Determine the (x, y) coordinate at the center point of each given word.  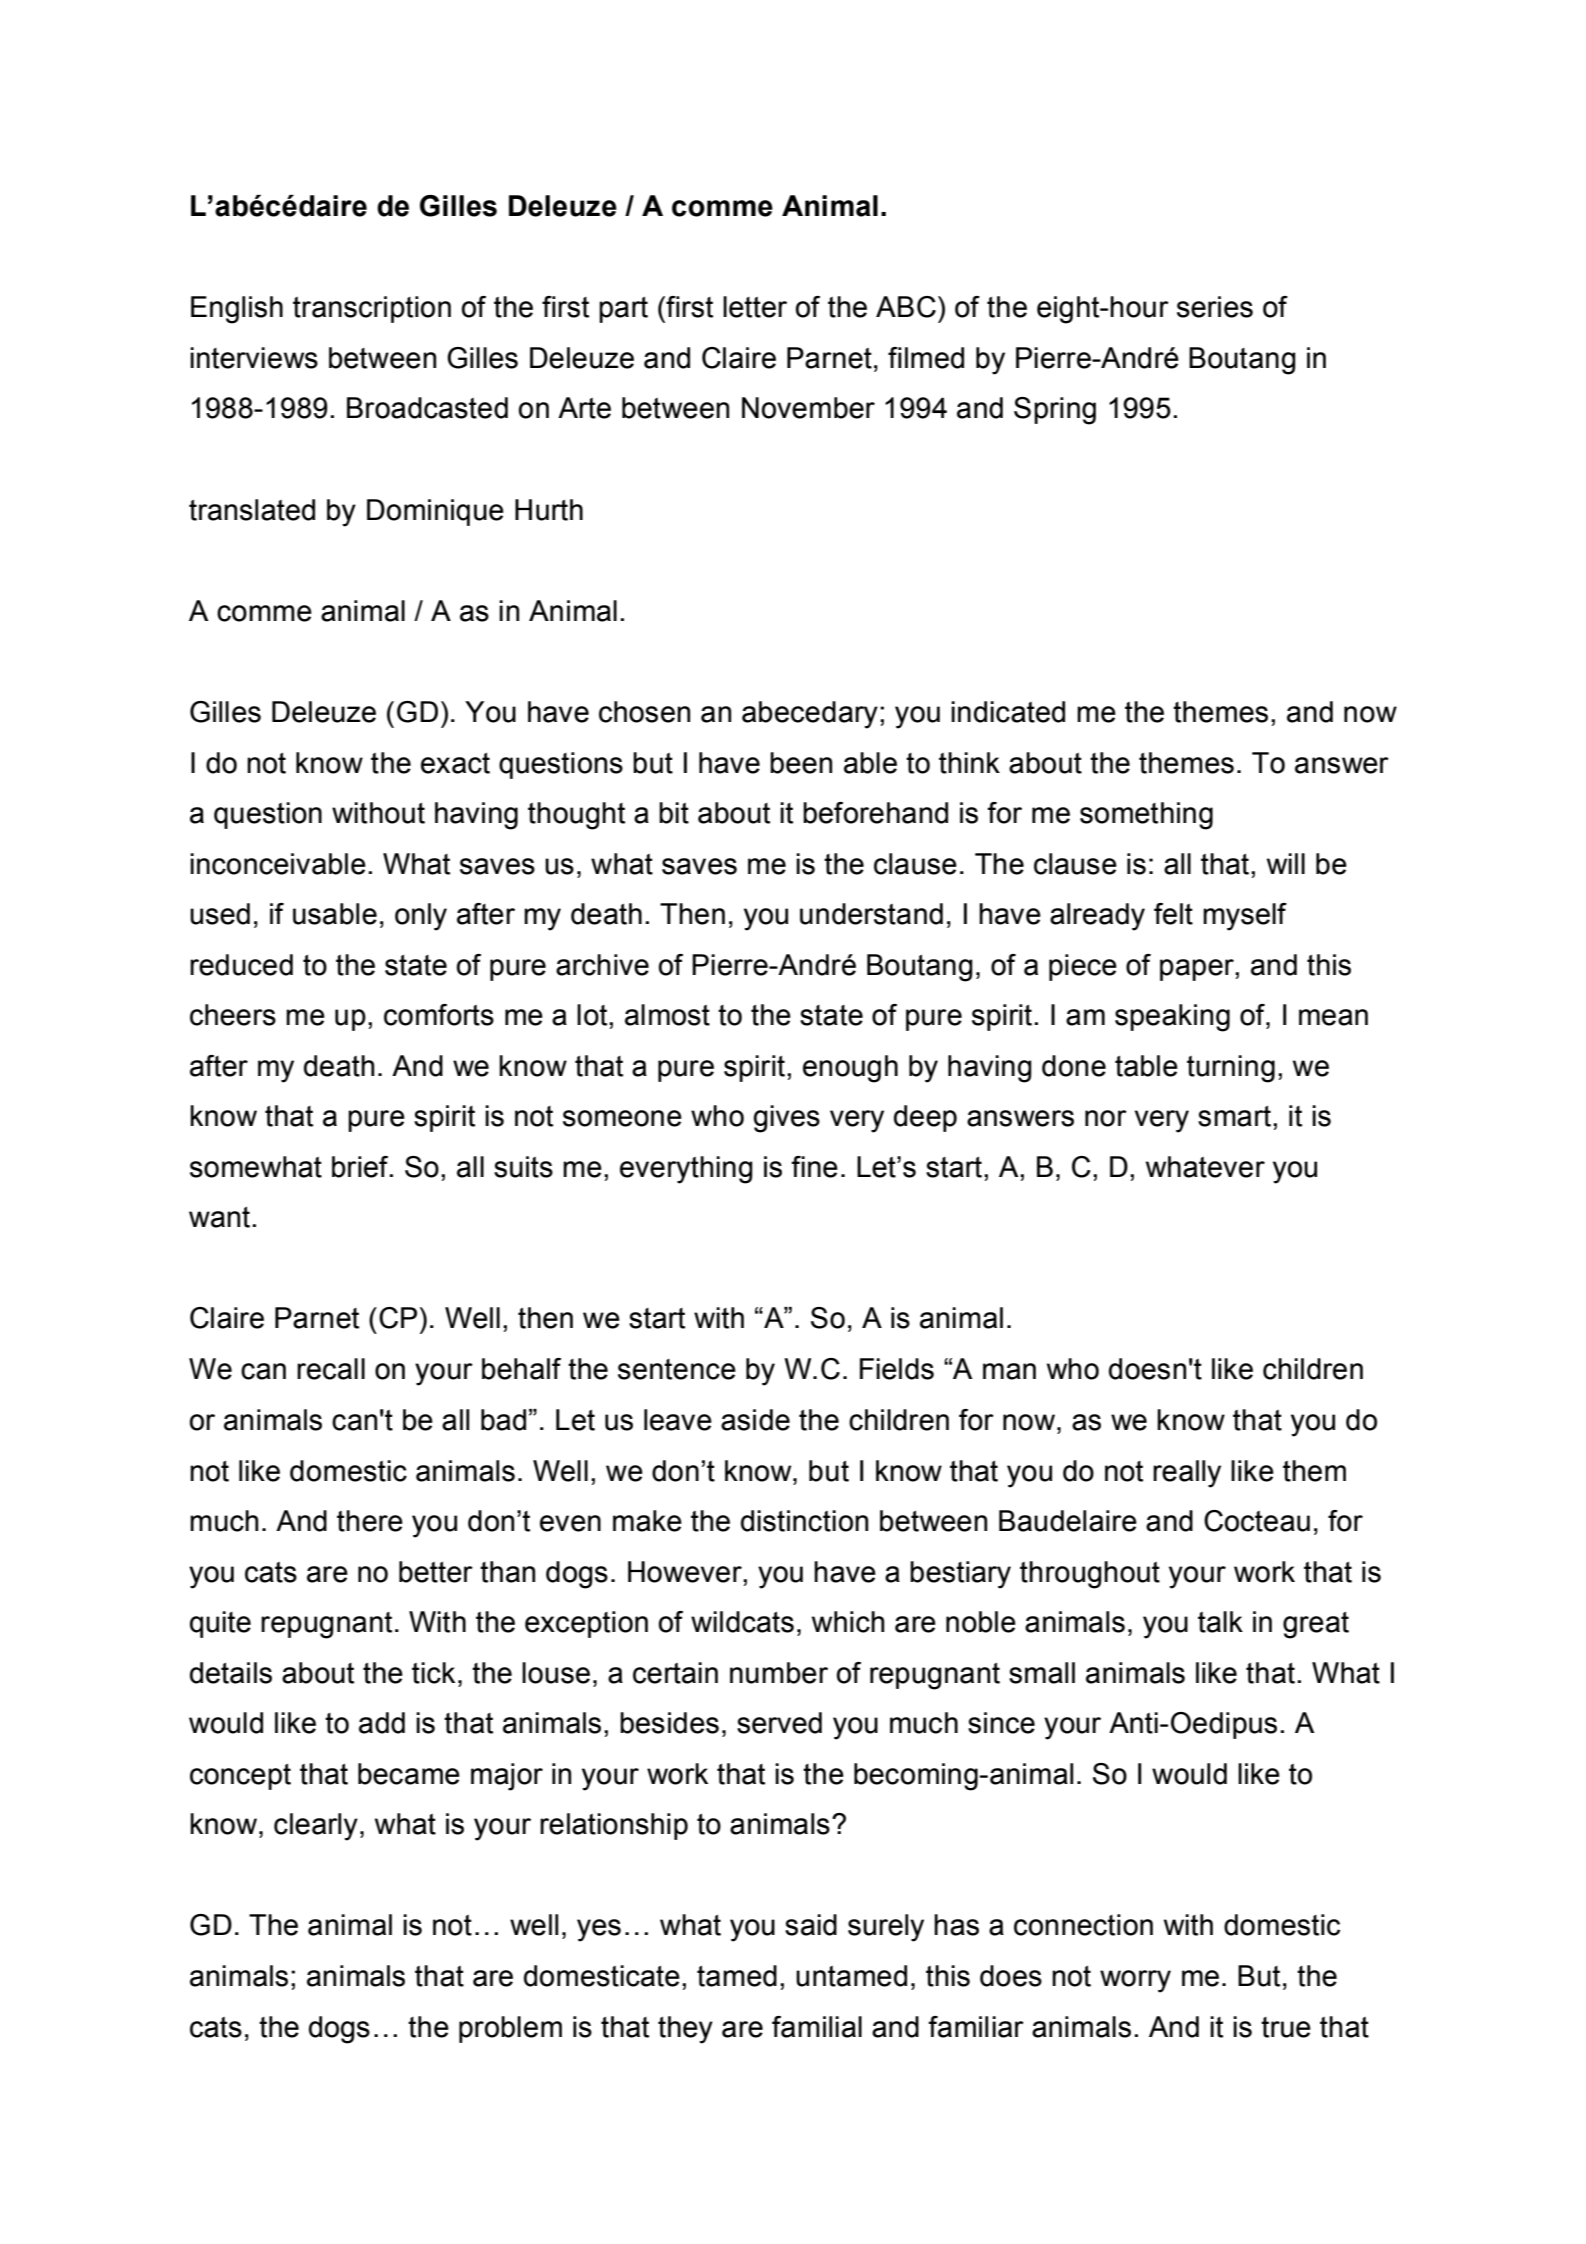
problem (510, 2029)
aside (755, 1420)
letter (755, 307)
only (421, 917)
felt (1173, 914)
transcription (372, 309)
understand (871, 914)
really (1187, 1474)
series (1215, 307)
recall (331, 1369)
